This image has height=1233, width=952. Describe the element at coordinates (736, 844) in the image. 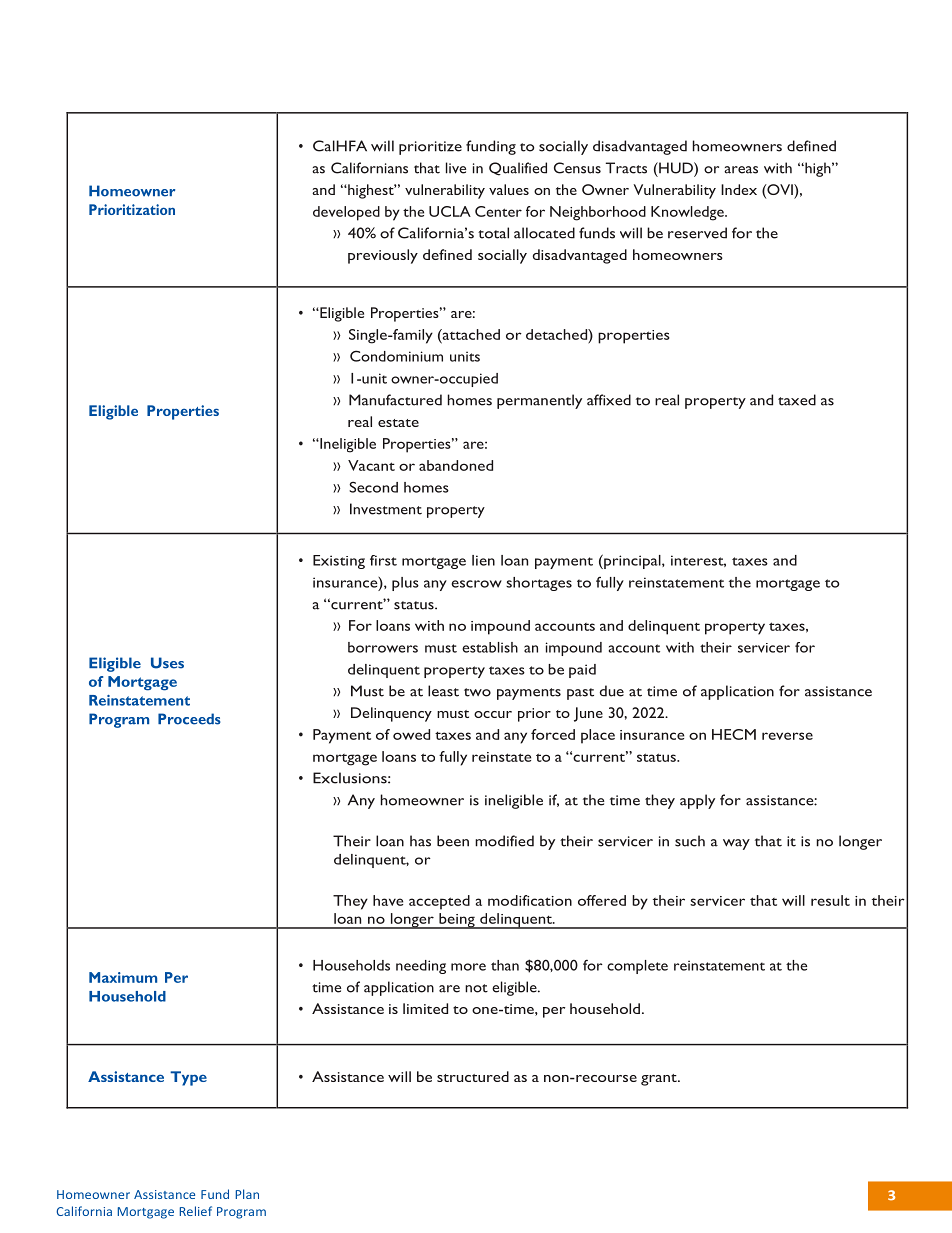

I see `way` at that location.
